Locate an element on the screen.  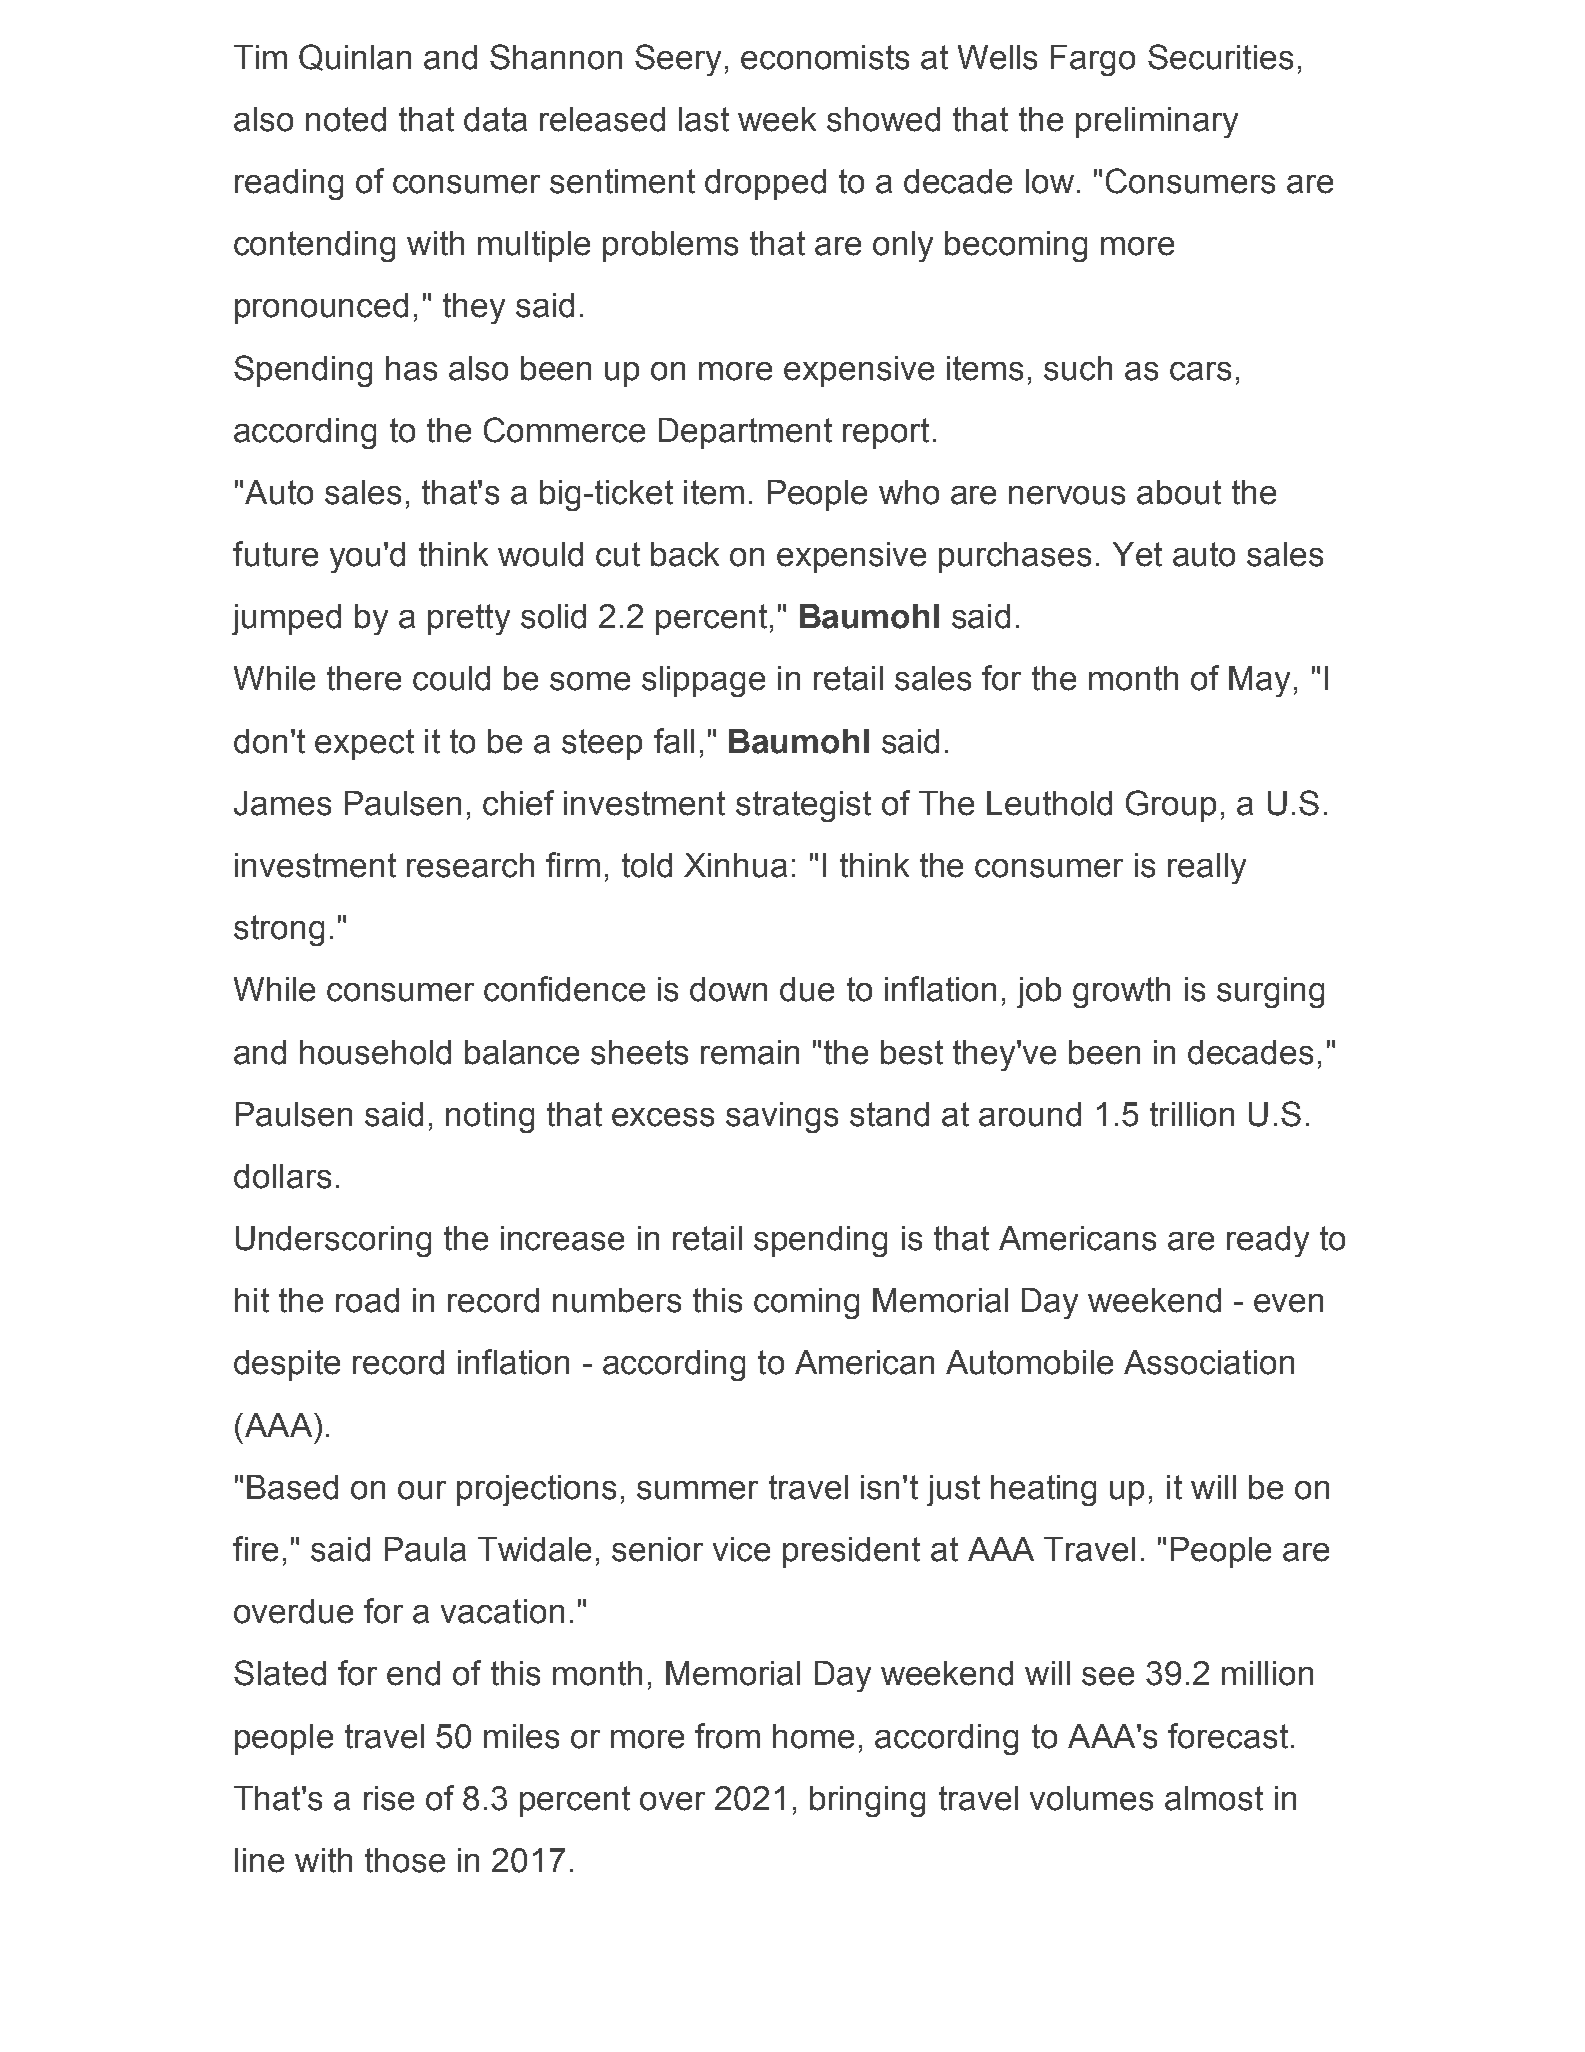
preliminary is located at coordinates (1157, 122).
